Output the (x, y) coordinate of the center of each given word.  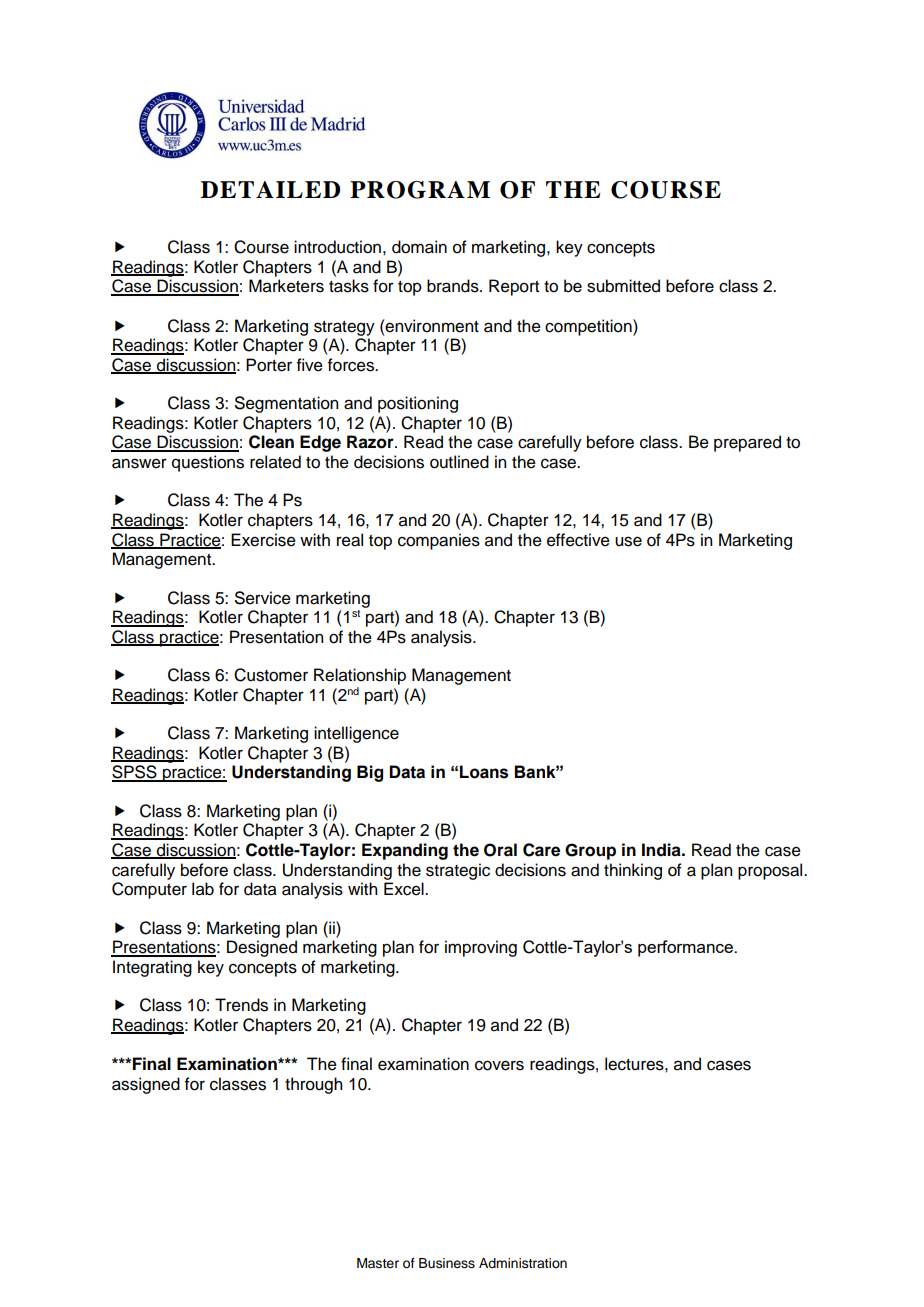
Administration (523, 1263)
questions (208, 463)
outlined (459, 462)
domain (419, 247)
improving (481, 948)
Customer (271, 675)
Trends (241, 1005)
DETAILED (270, 189)
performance (686, 948)
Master (378, 1263)
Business (447, 1263)
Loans (484, 772)
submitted (623, 286)
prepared (747, 443)
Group (590, 851)
